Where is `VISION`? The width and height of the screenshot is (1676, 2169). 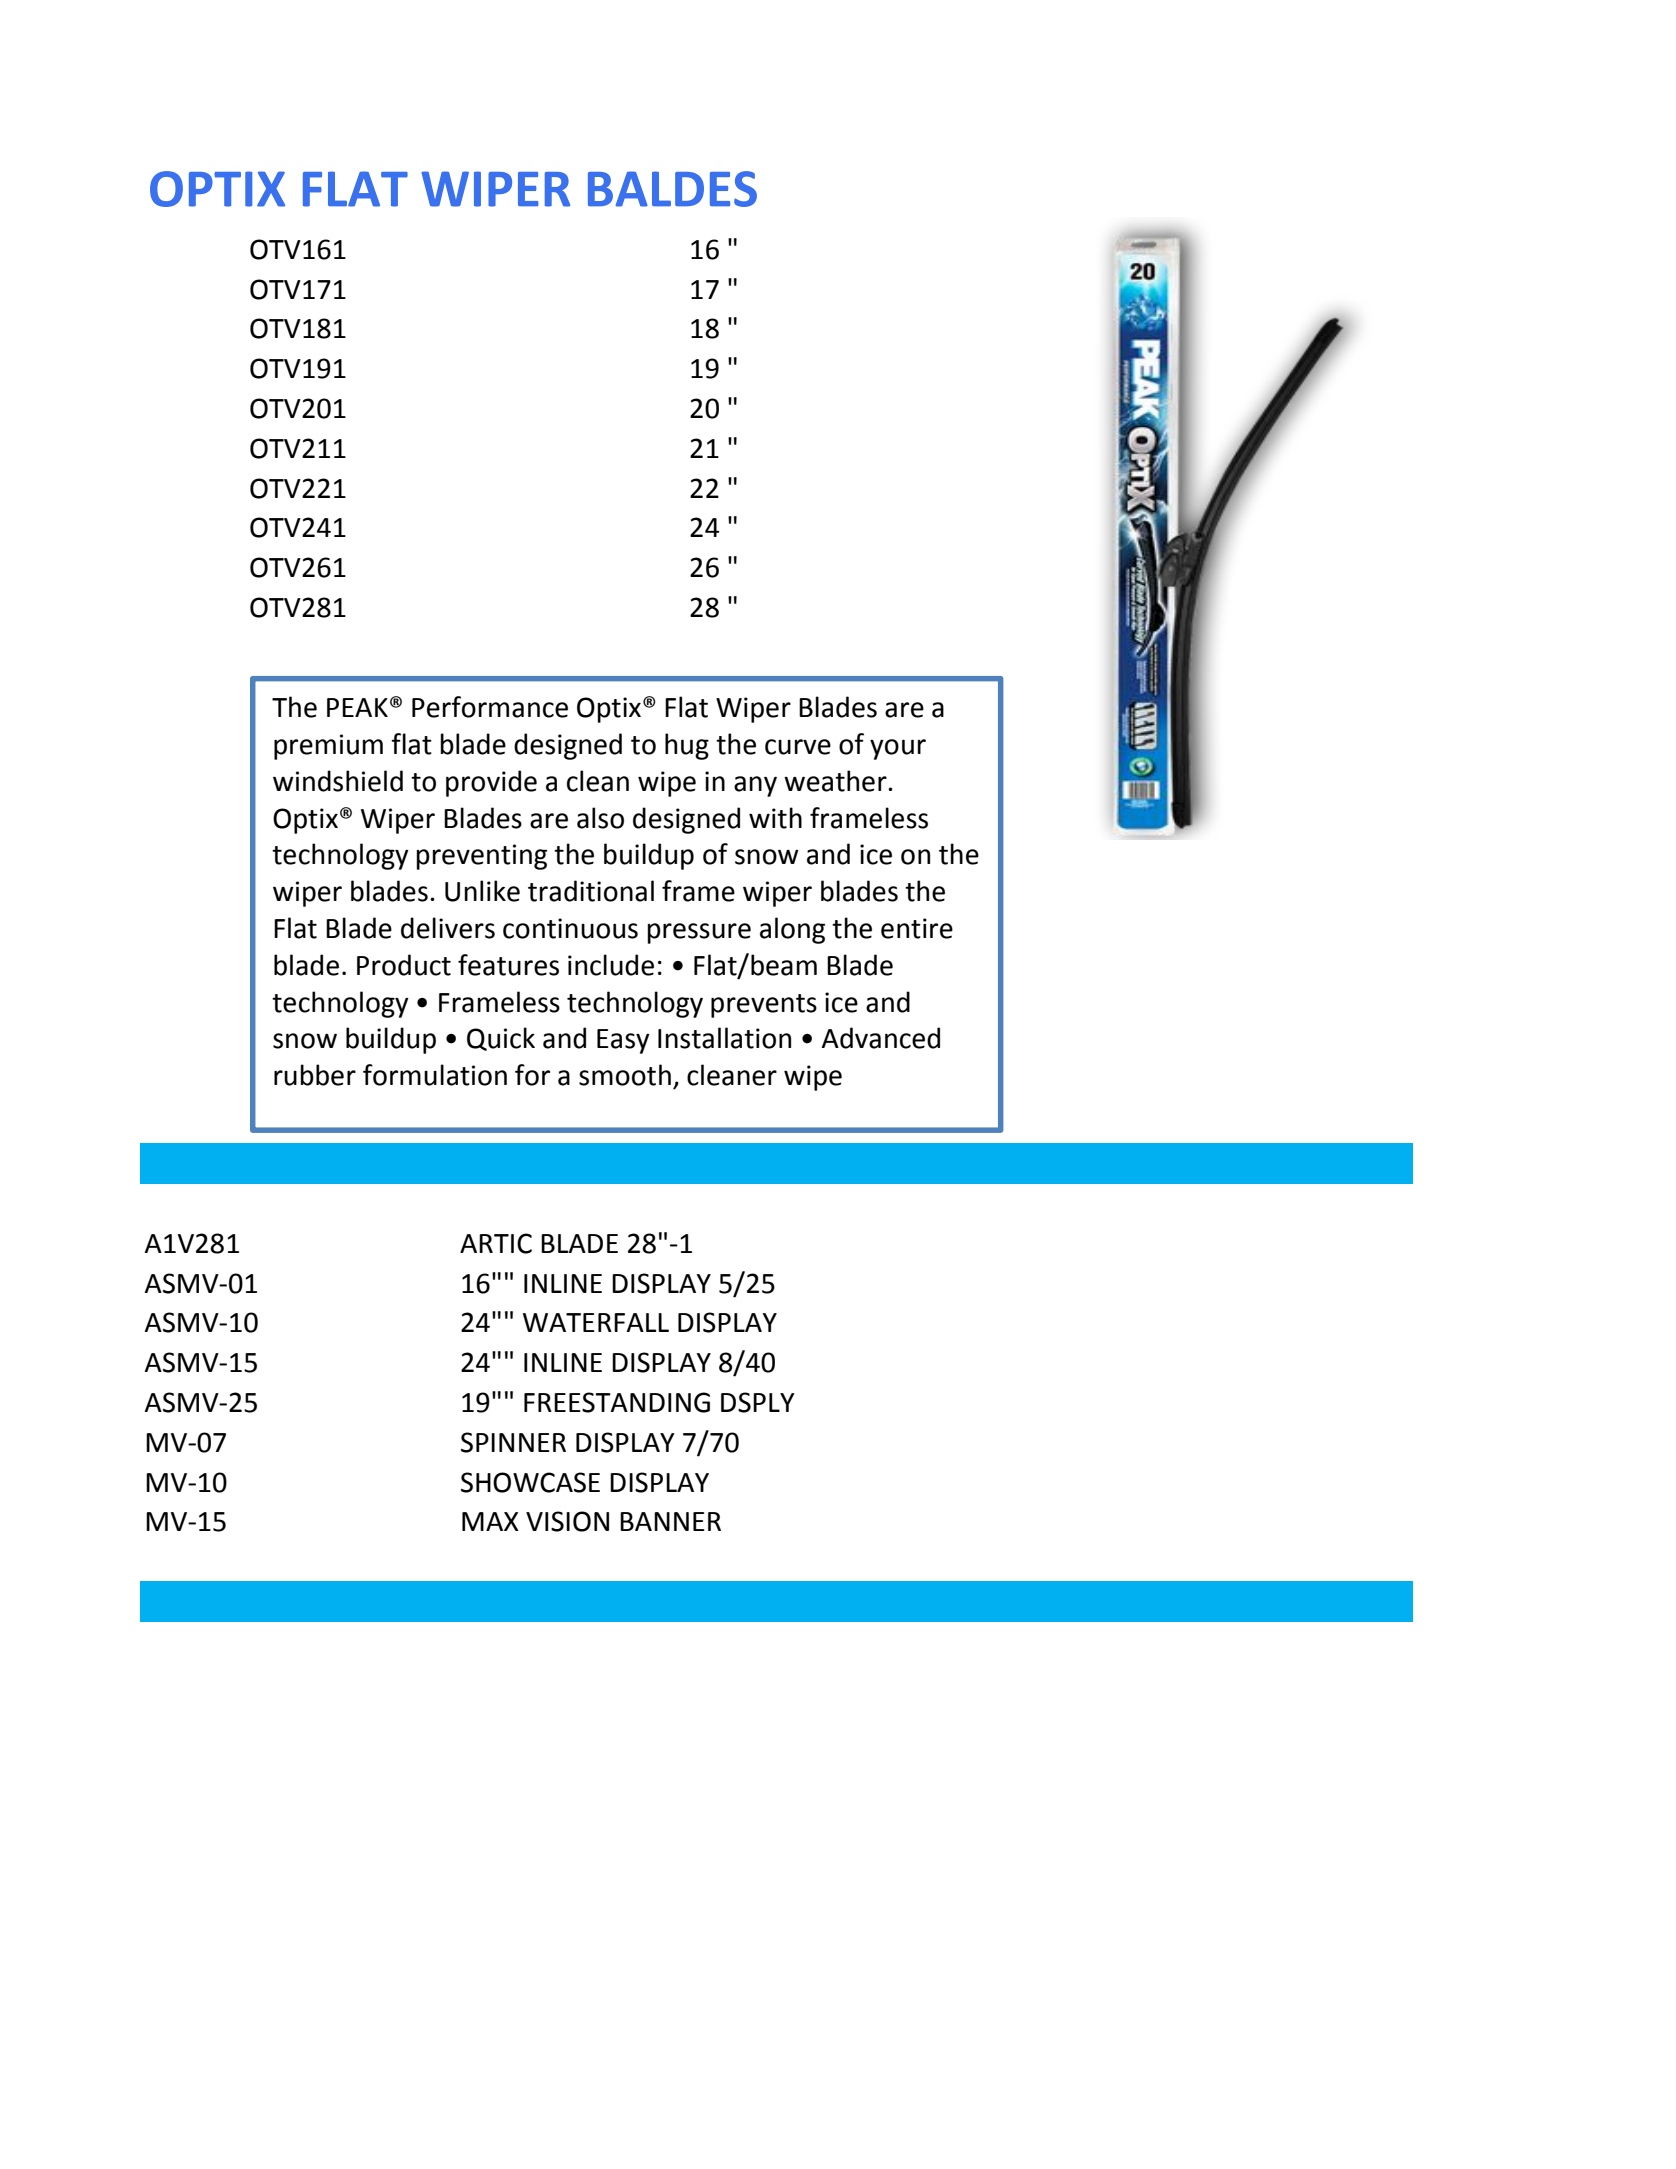 VISION is located at coordinates (567, 1521).
